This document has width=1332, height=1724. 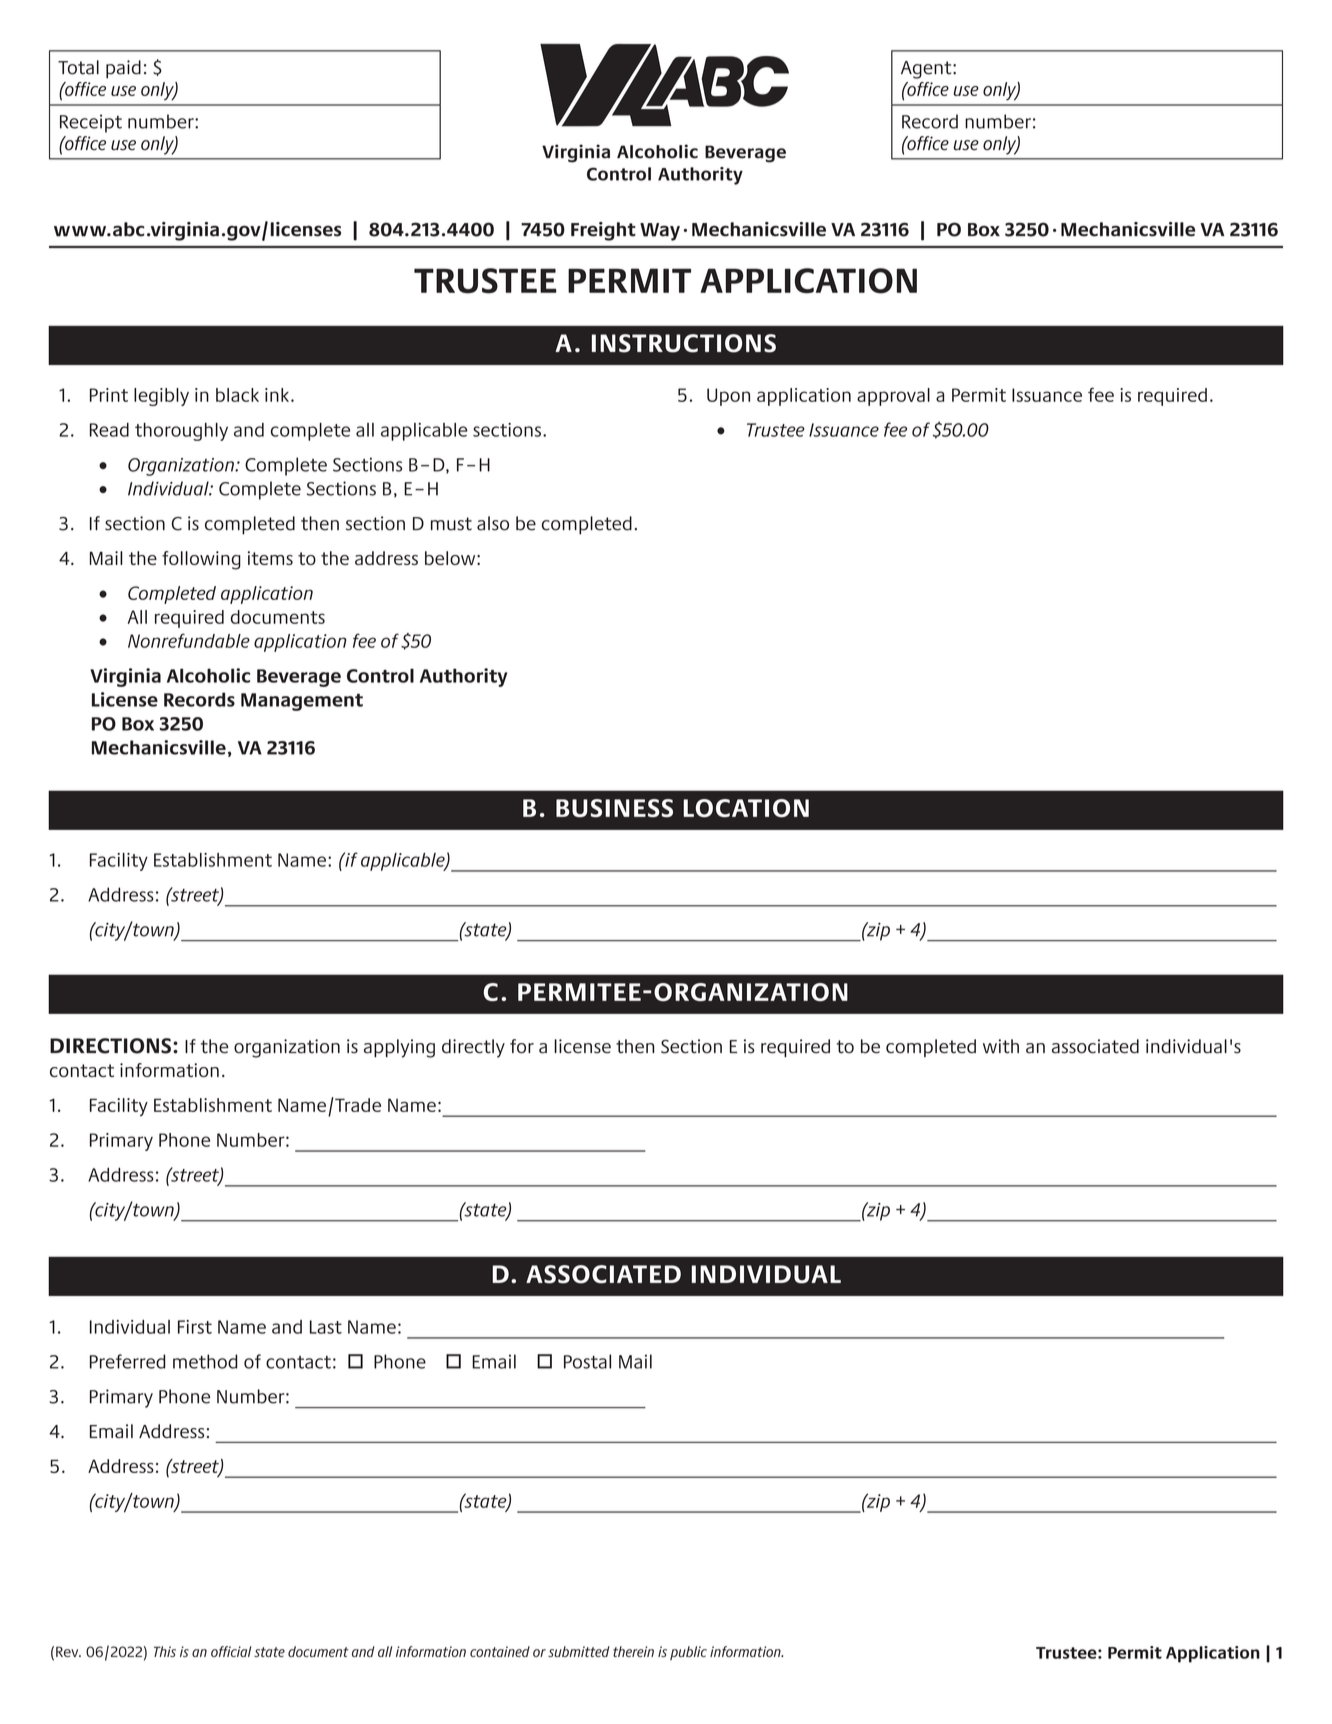 What do you see at coordinates (500, 1651) in the document?
I see `contained` at bounding box center [500, 1651].
